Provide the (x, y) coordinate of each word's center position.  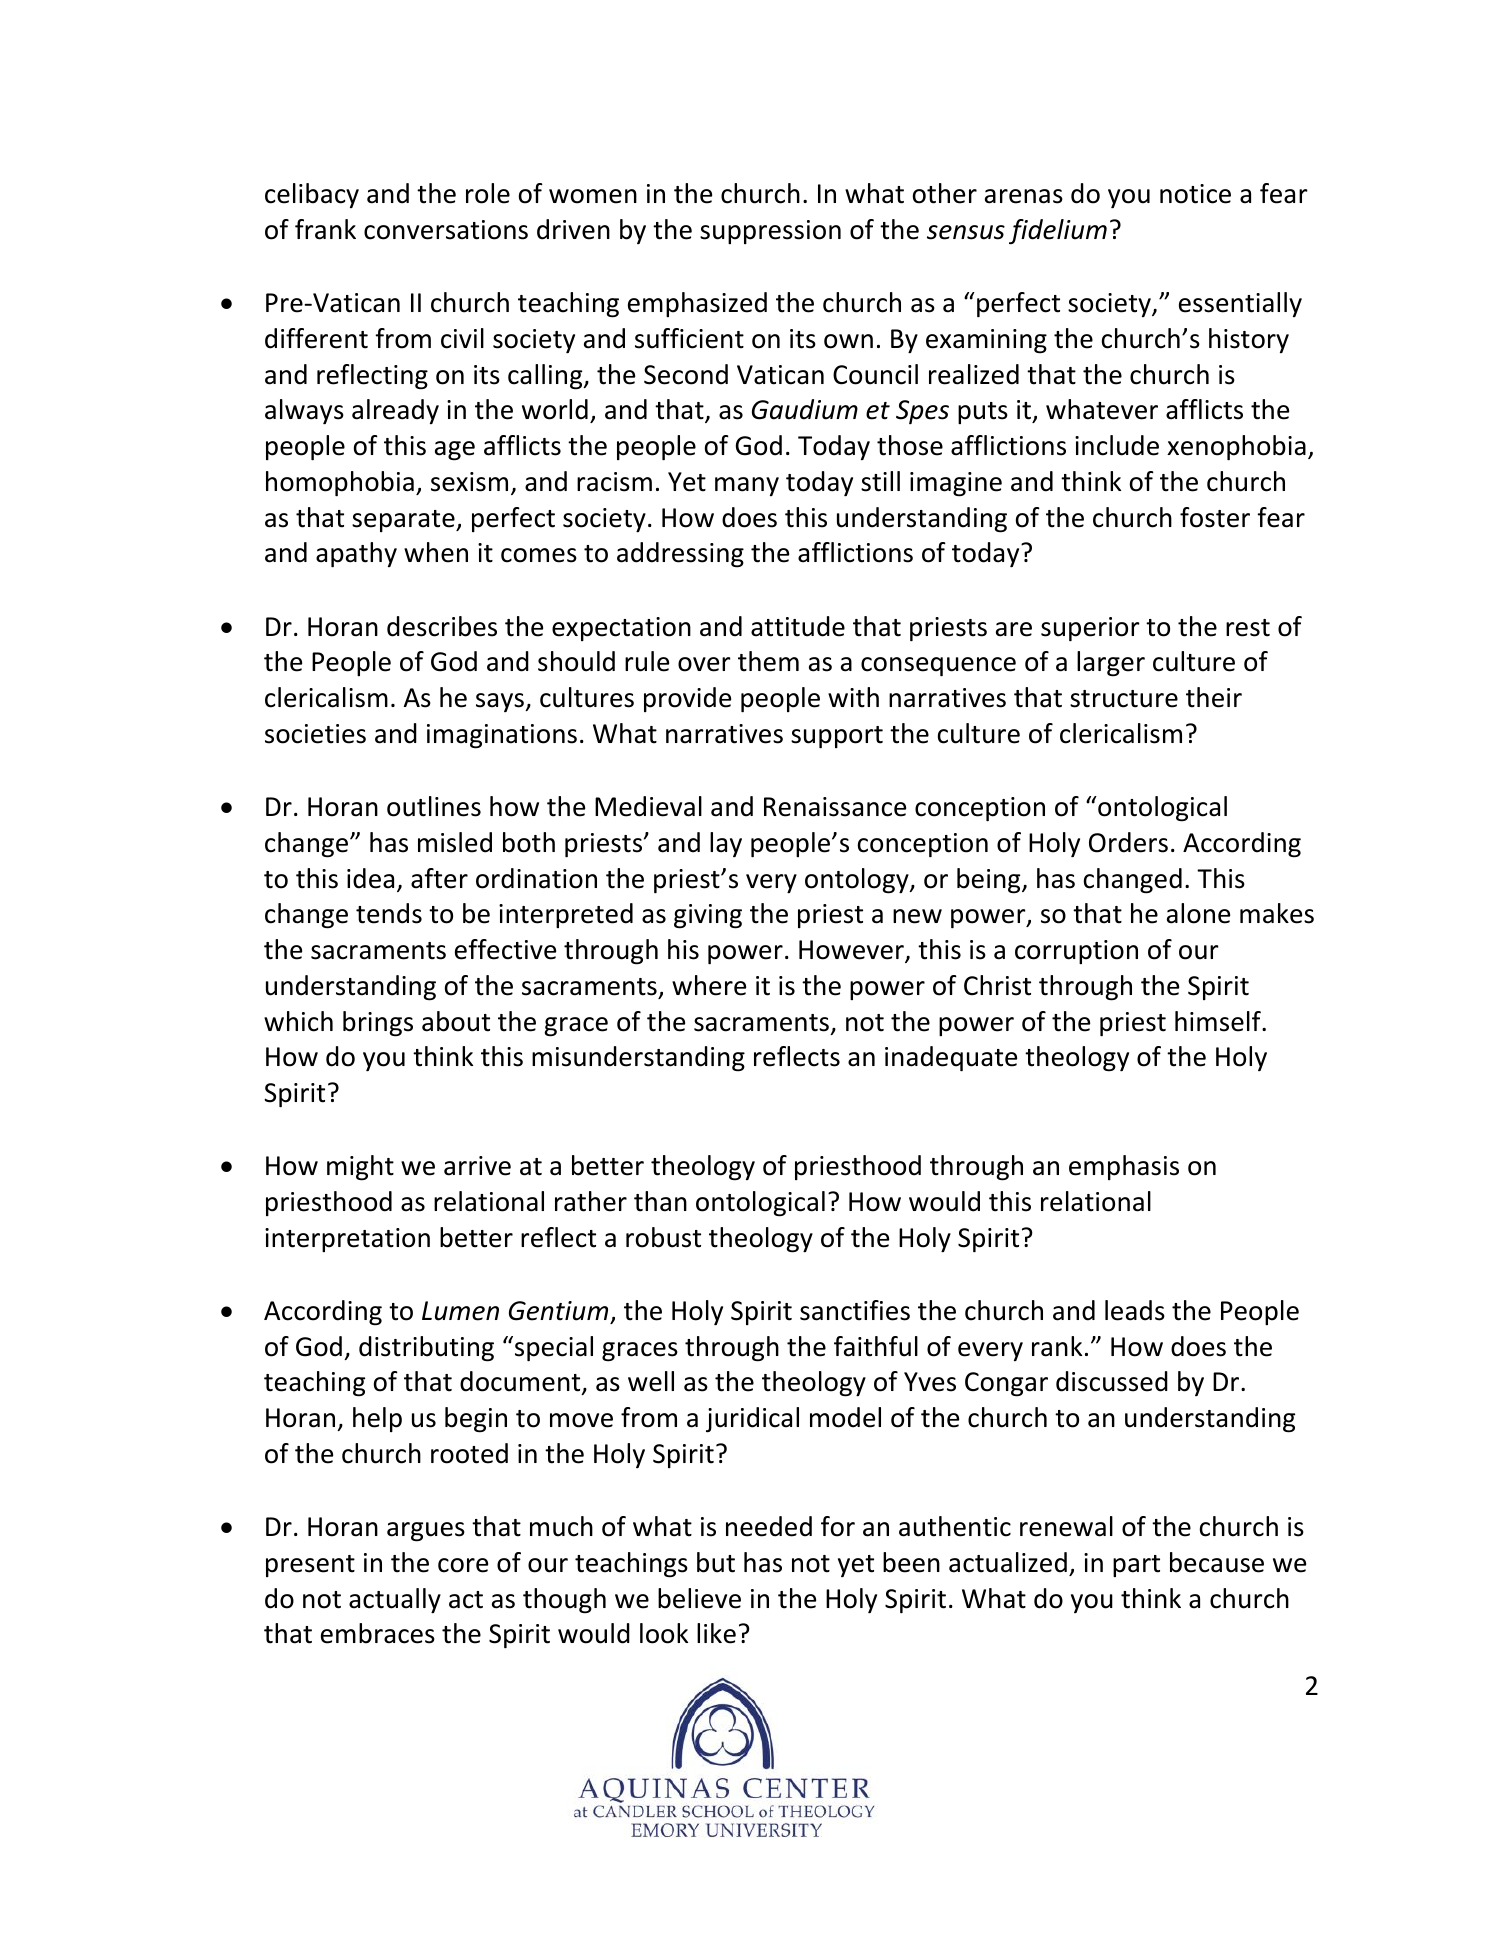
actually (395, 1600)
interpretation (347, 1240)
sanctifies (855, 1310)
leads (1135, 1310)
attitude (798, 626)
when (436, 552)
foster (1215, 517)
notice (1195, 194)
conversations (446, 230)
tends (389, 913)
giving (708, 916)
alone (1198, 913)
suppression (770, 232)
